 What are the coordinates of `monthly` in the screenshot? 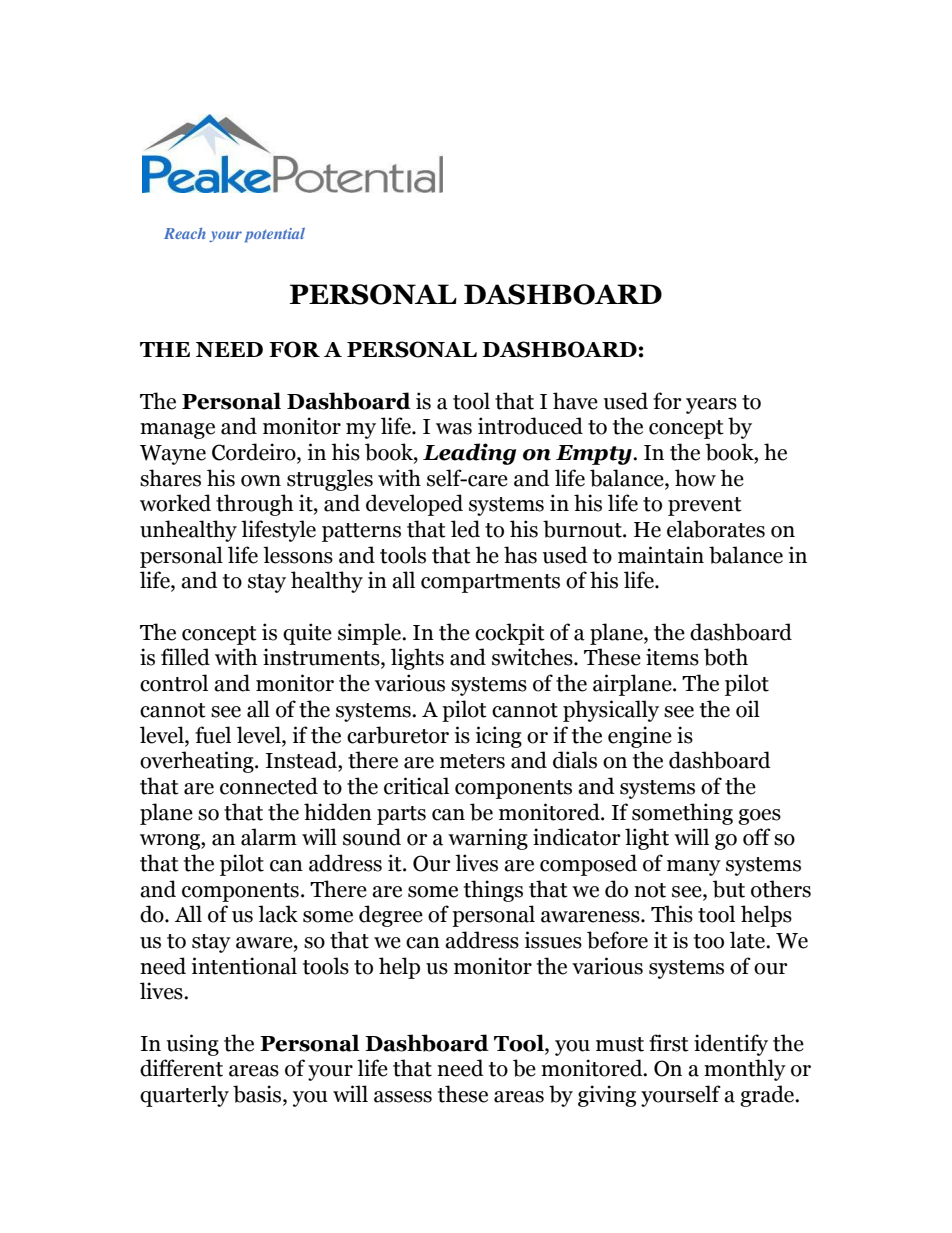 It's located at (745, 1070).
